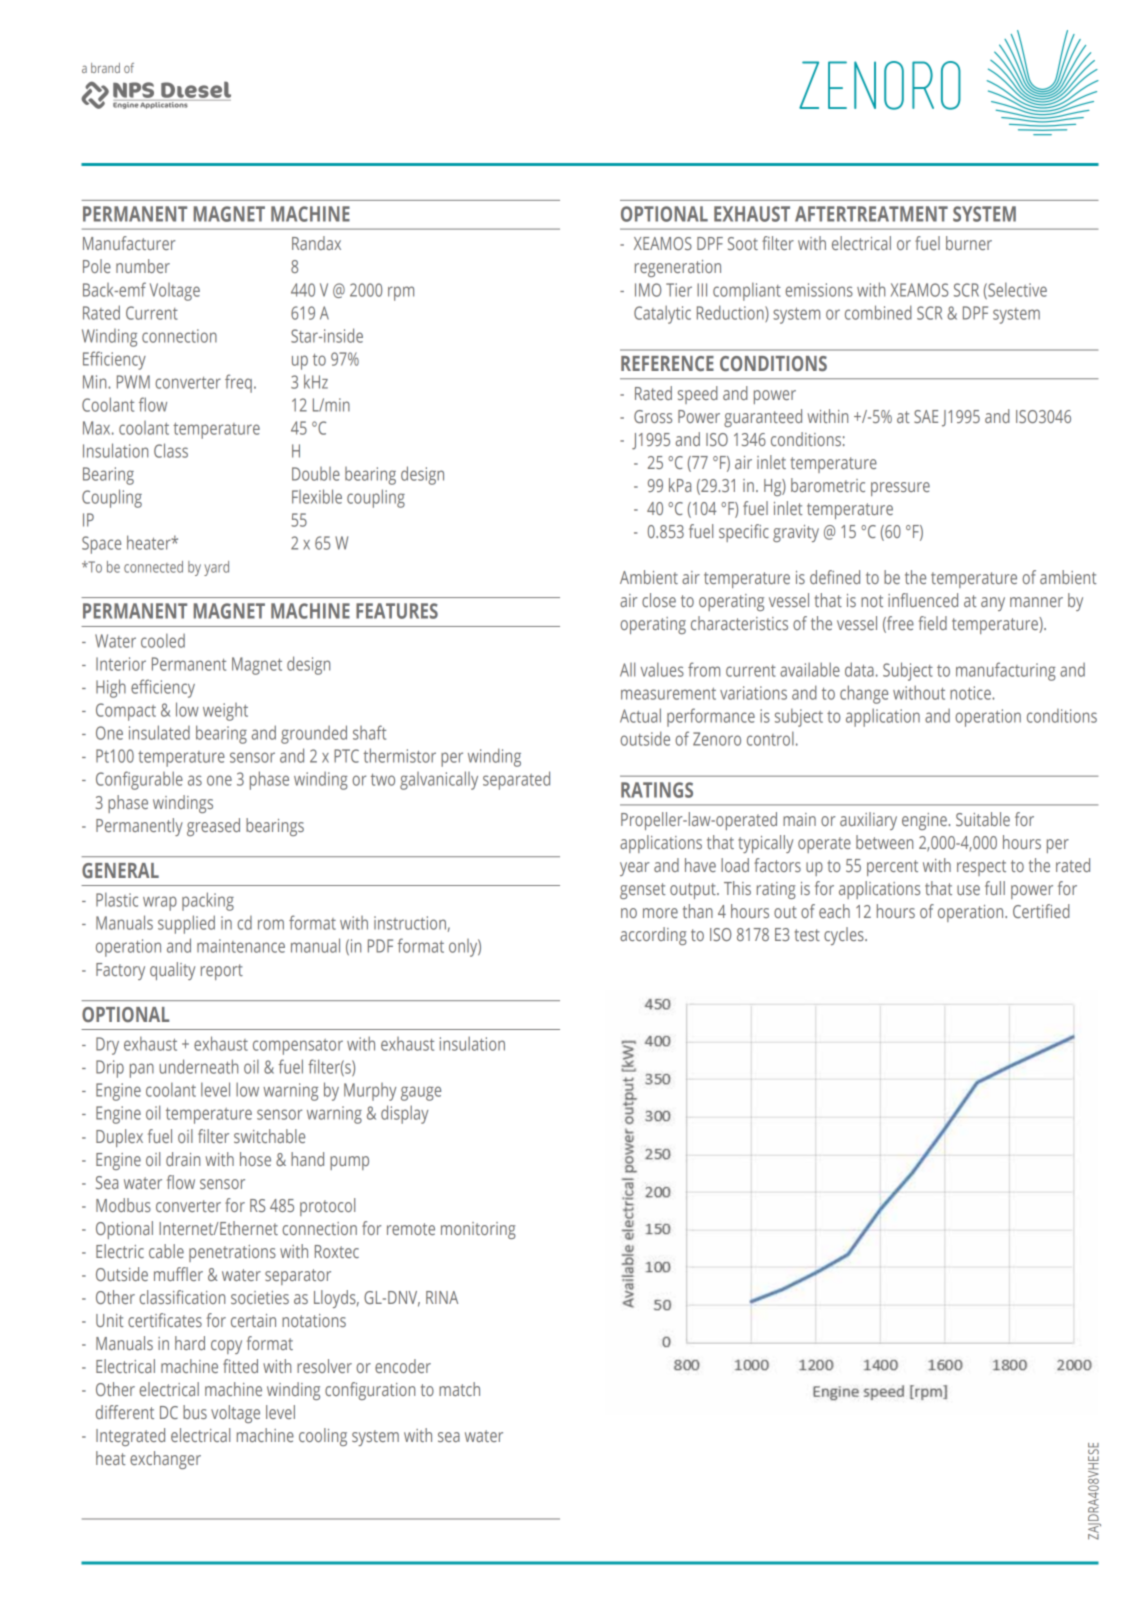 This page has width=1142, height=1616. What do you see at coordinates (478, 1230) in the page?
I see `monitoring` at bounding box center [478, 1230].
